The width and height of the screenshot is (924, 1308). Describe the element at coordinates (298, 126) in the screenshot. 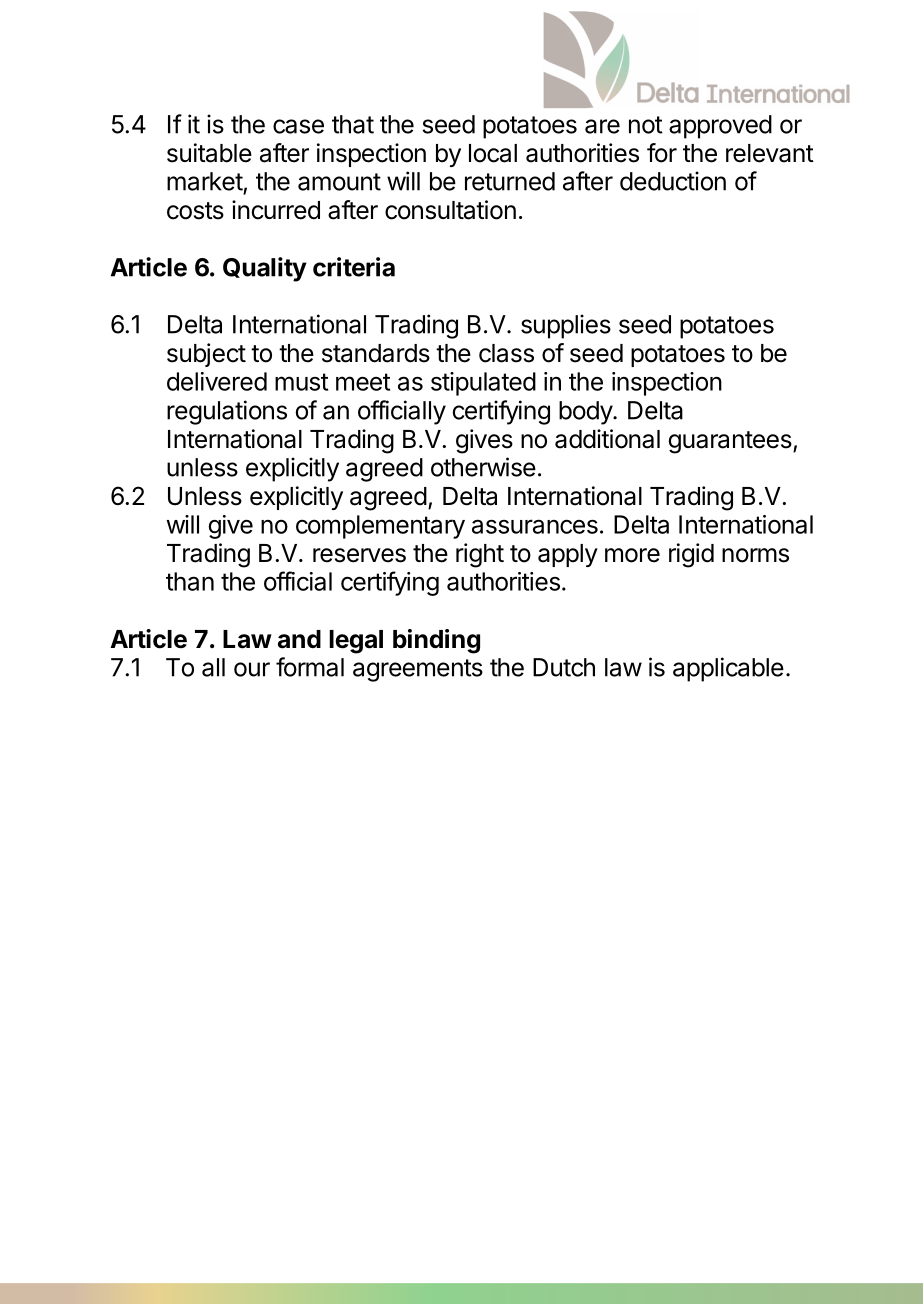

I see `case` at that location.
